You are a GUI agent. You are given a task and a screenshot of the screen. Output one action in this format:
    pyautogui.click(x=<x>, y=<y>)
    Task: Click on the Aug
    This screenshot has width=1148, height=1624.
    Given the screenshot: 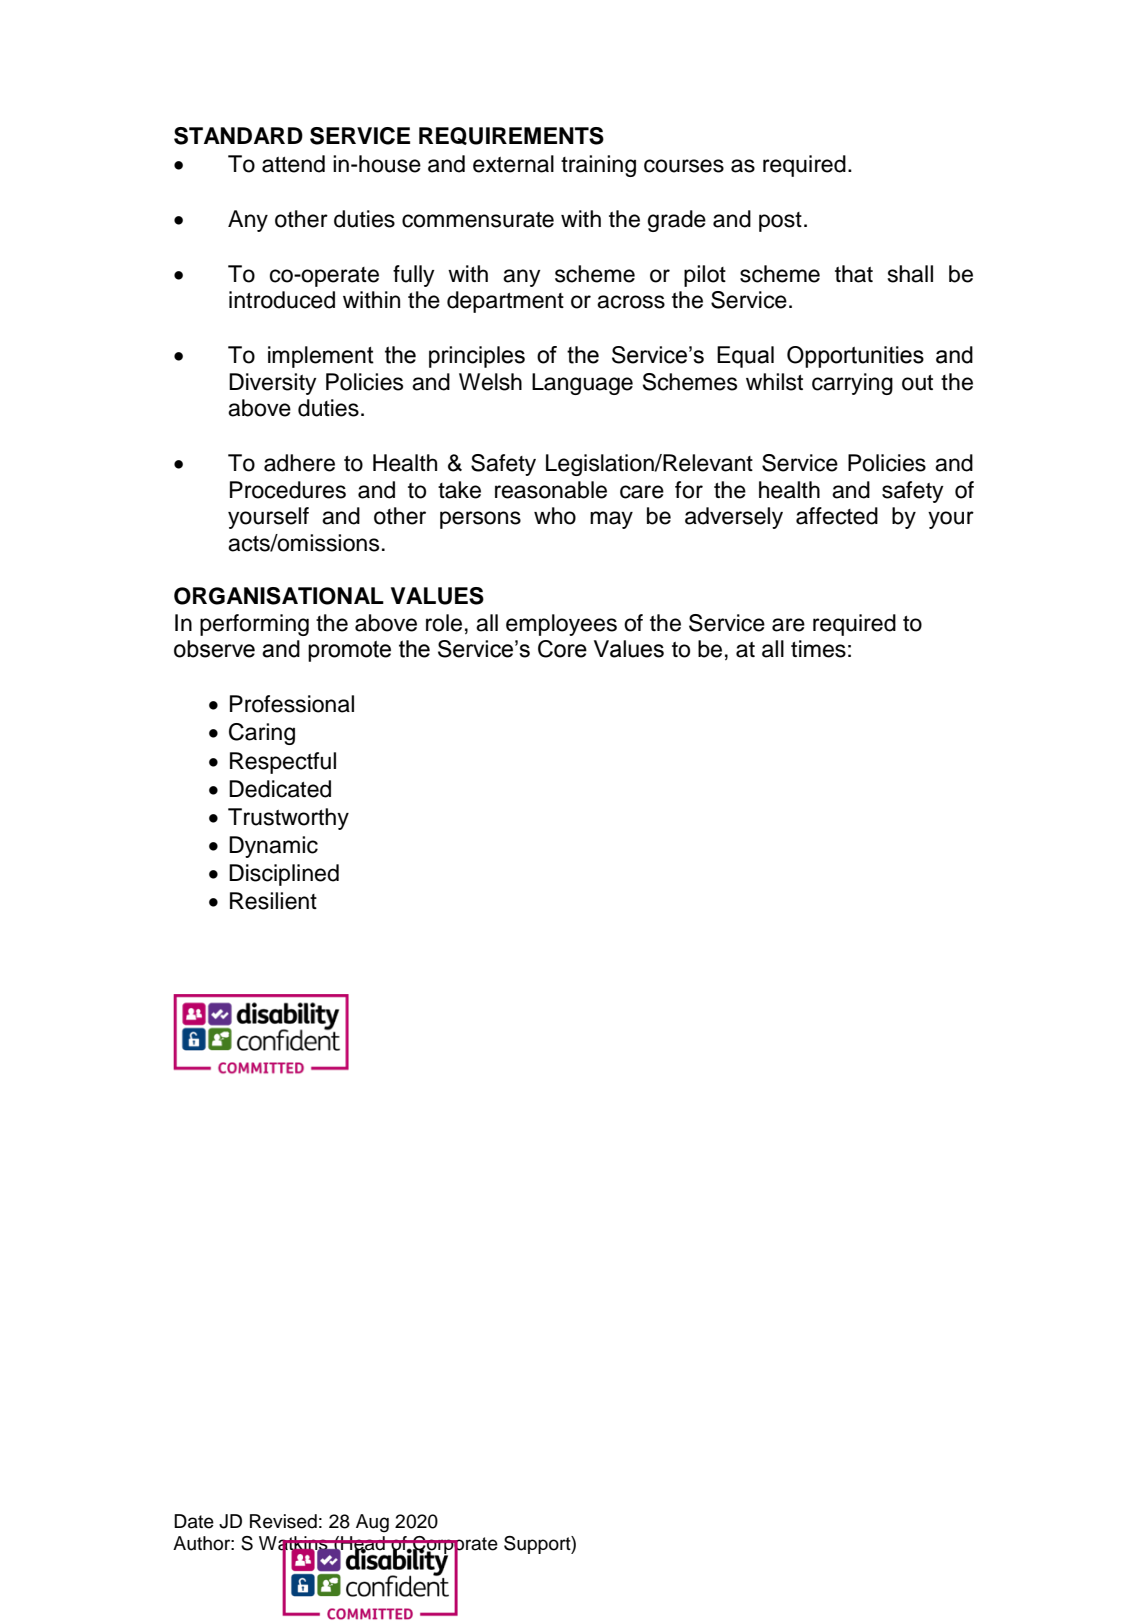 What is the action you would take?
    pyautogui.click(x=372, y=1523)
